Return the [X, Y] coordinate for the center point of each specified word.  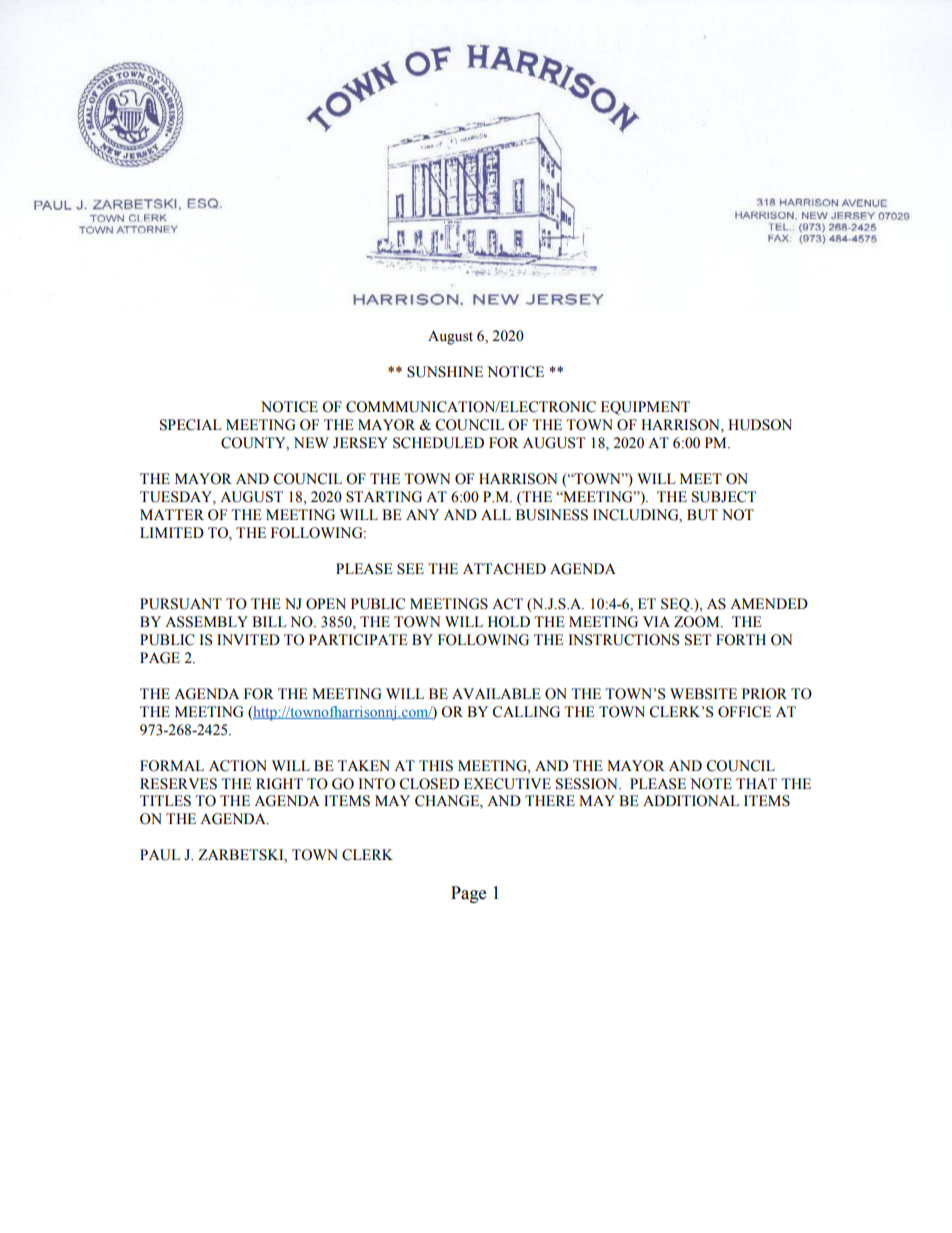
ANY [422, 514]
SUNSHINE [445, 372]
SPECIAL [191, 425]
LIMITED [172, 532]
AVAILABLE [496, 693]
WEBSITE [703, 694]
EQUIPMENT [645, 408]
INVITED [248, 639]
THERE [550, 800]
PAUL [160, 855]
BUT [702, 515]
